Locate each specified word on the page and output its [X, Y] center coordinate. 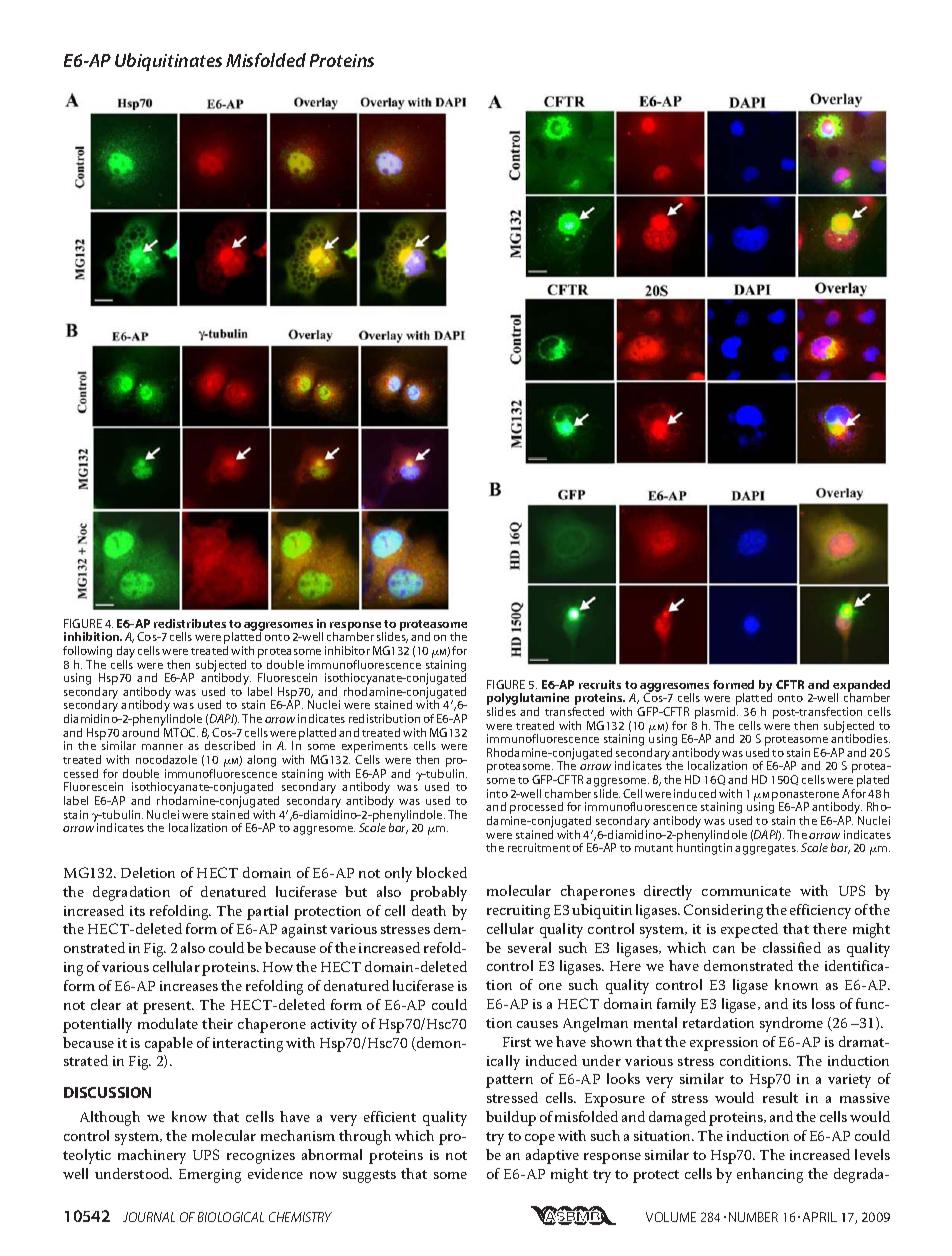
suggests [369, 1176]
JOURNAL [149, 1217]
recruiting [518, 912]
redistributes [190, 623]
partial [267, 912]
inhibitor [347, 650]
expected [749, 930]
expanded [861, 687]
